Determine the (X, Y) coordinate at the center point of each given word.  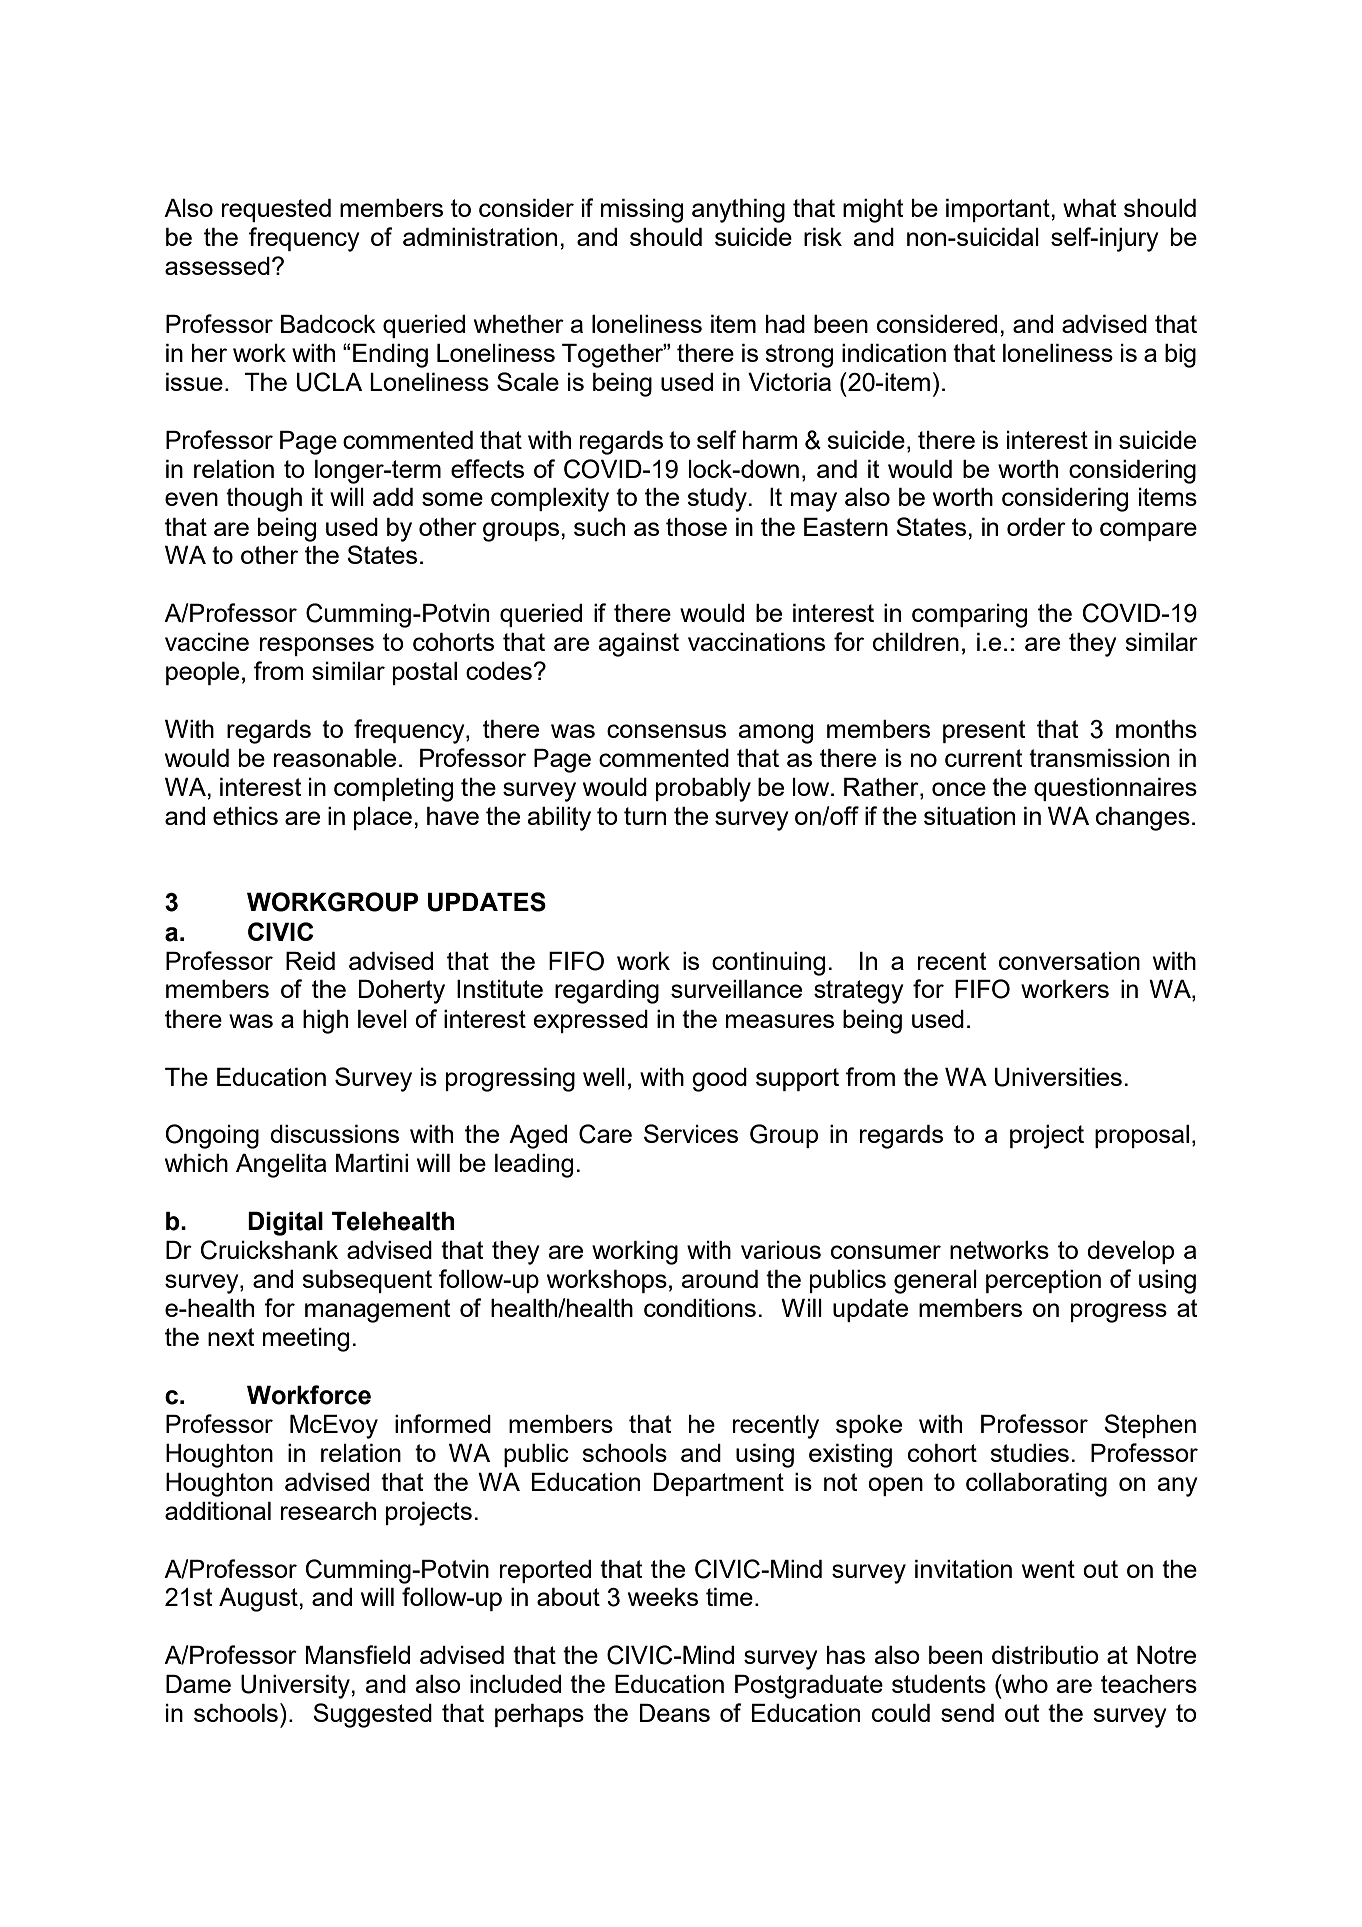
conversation (1069, 961)
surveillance (736, 989)
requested (276, 210)
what (1090, 208)
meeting (306, 1340)
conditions (700, 1308)
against (638, 645)
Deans (675, 1713)
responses (317, 646)
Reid (310, 961)
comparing (969, 616)
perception (1043, 1281)
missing (642, 211)
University (296, 1687)
